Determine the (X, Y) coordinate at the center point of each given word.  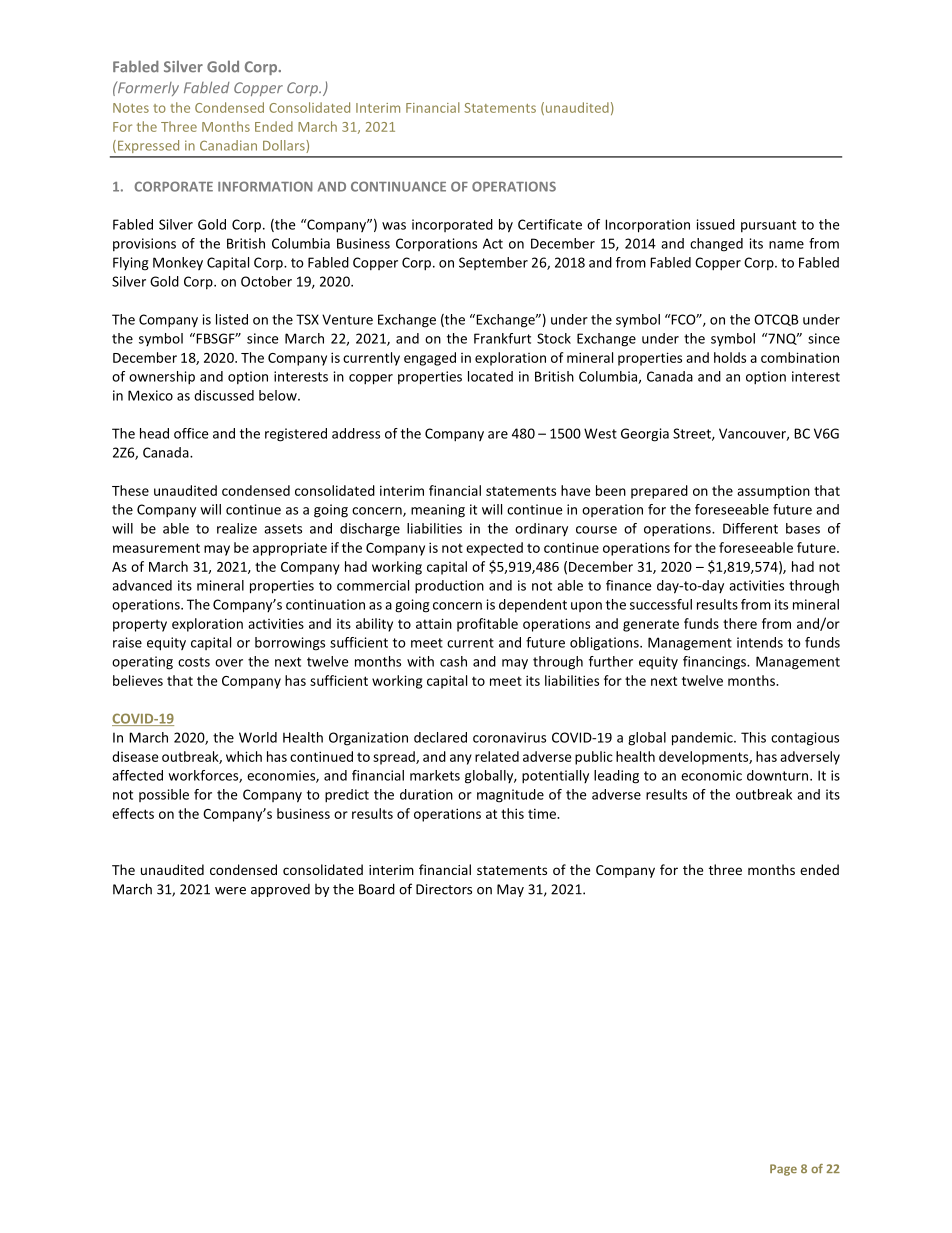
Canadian (228, 145)
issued (716, 224)
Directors (444, 889)
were (230, 891)
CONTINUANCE (398, 186)
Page (783, 1170)
